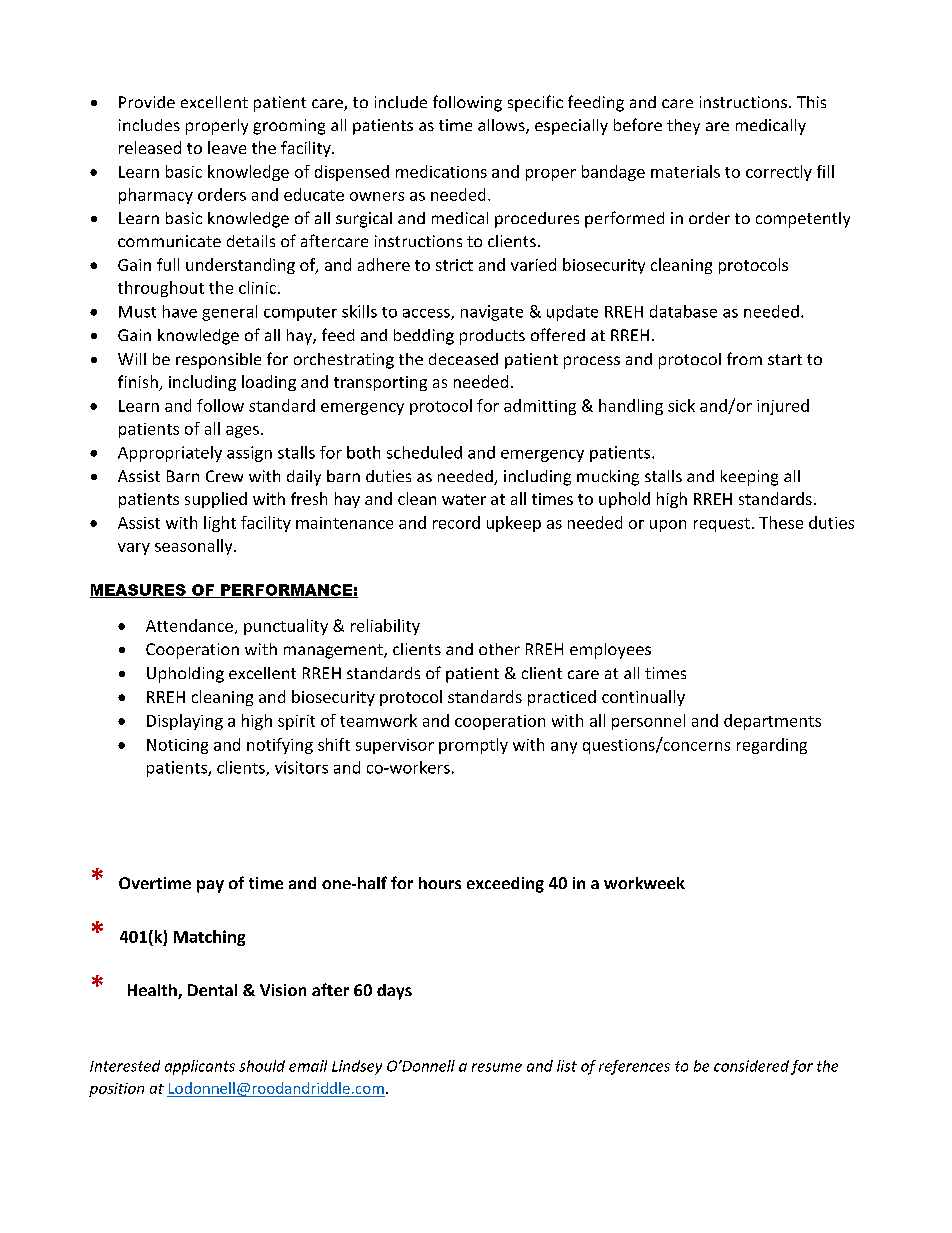 The height and width of the image is (1233, 952). What do you see at coordinates (683, 127) in the image?
I see `they` at bounding box center [683, 127].
